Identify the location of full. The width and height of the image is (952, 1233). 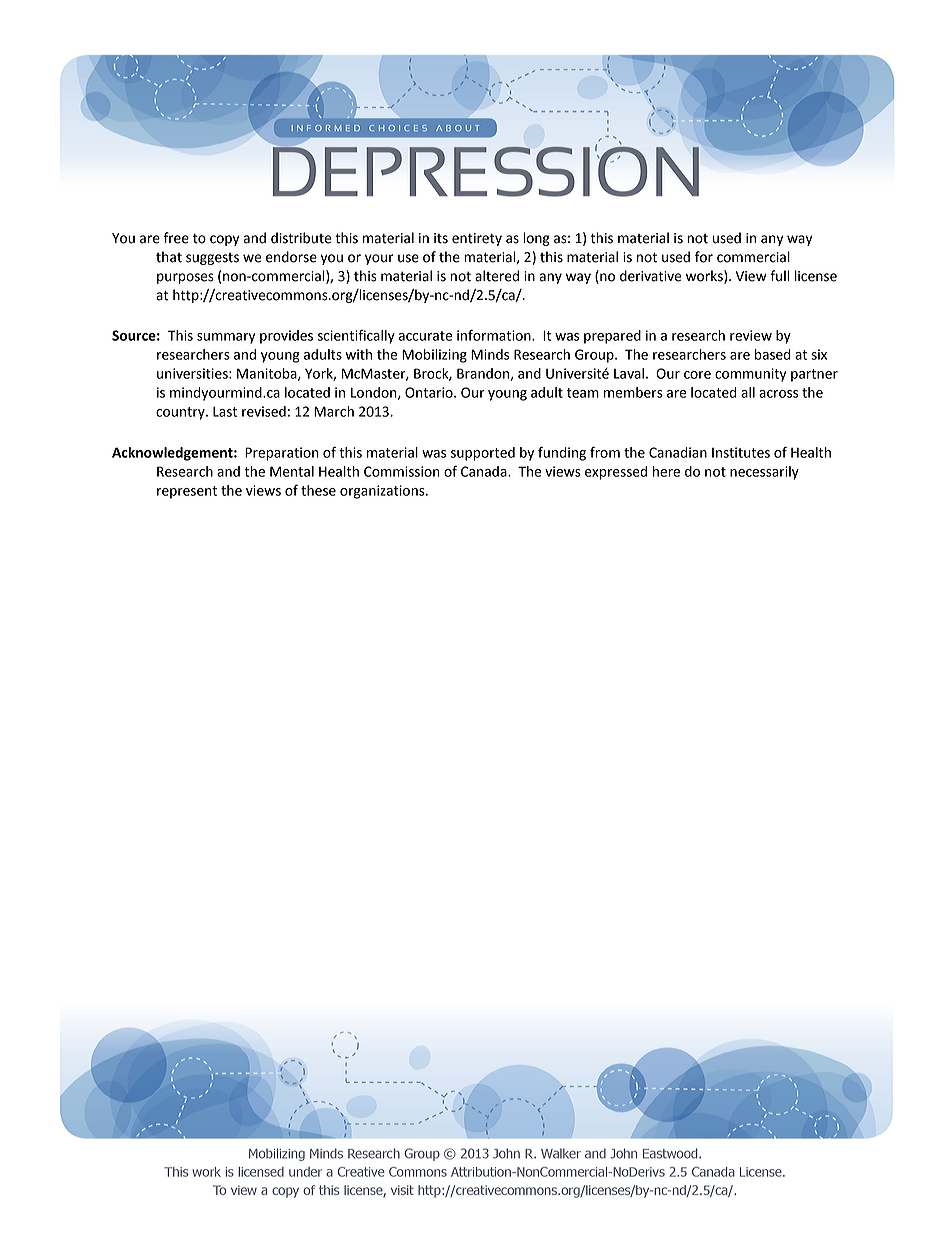
(779, 276).
